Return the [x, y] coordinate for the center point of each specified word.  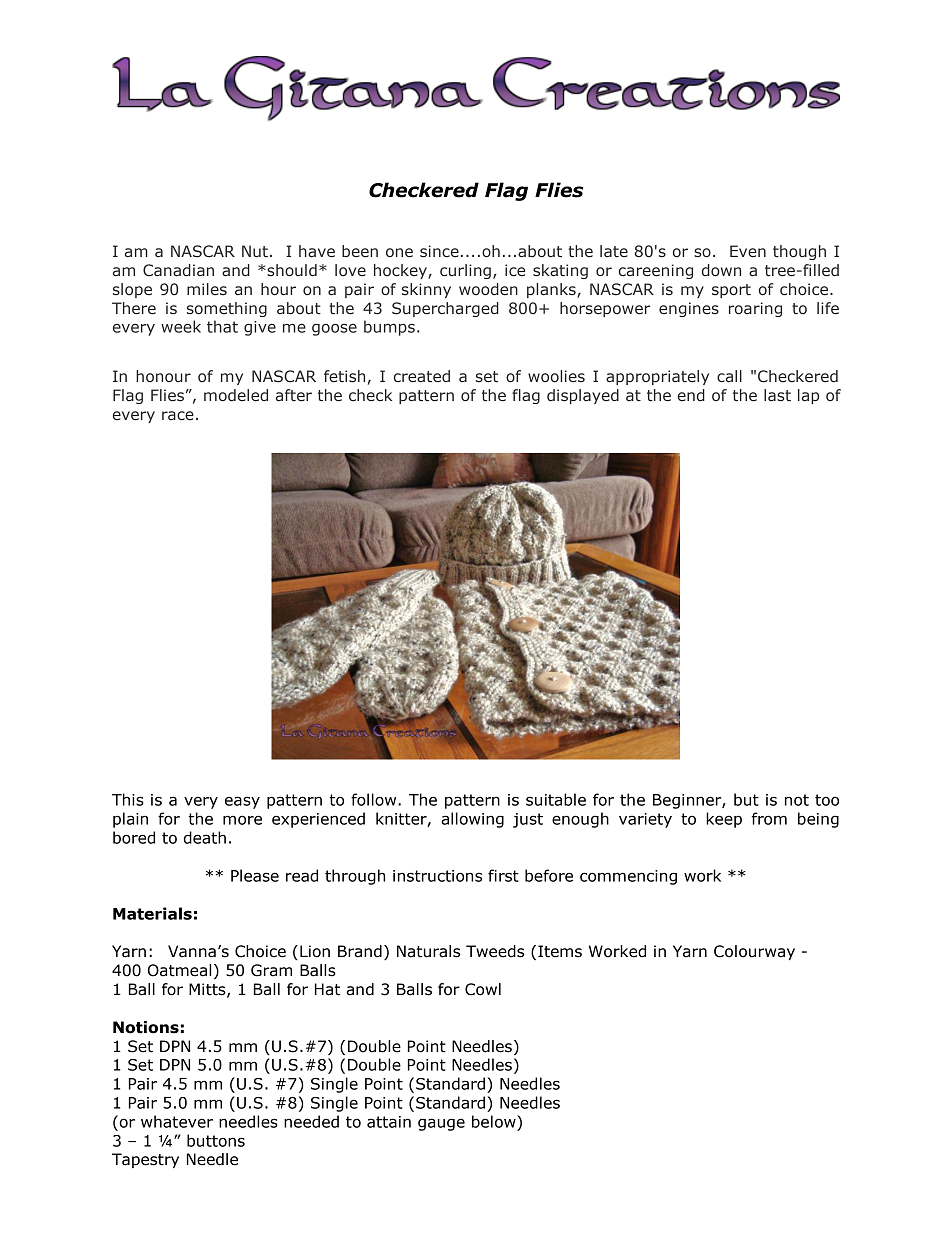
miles [207, 289]
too [827, 800]
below [495, 1121]
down [721, 270]
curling [465, 271]
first [503, 875]
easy [242, 802]
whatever [177, 1121]
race [178, 415]
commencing [628, 877]
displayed [583, 396]
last [777, 395]
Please [255, 875]
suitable [556, 799]
